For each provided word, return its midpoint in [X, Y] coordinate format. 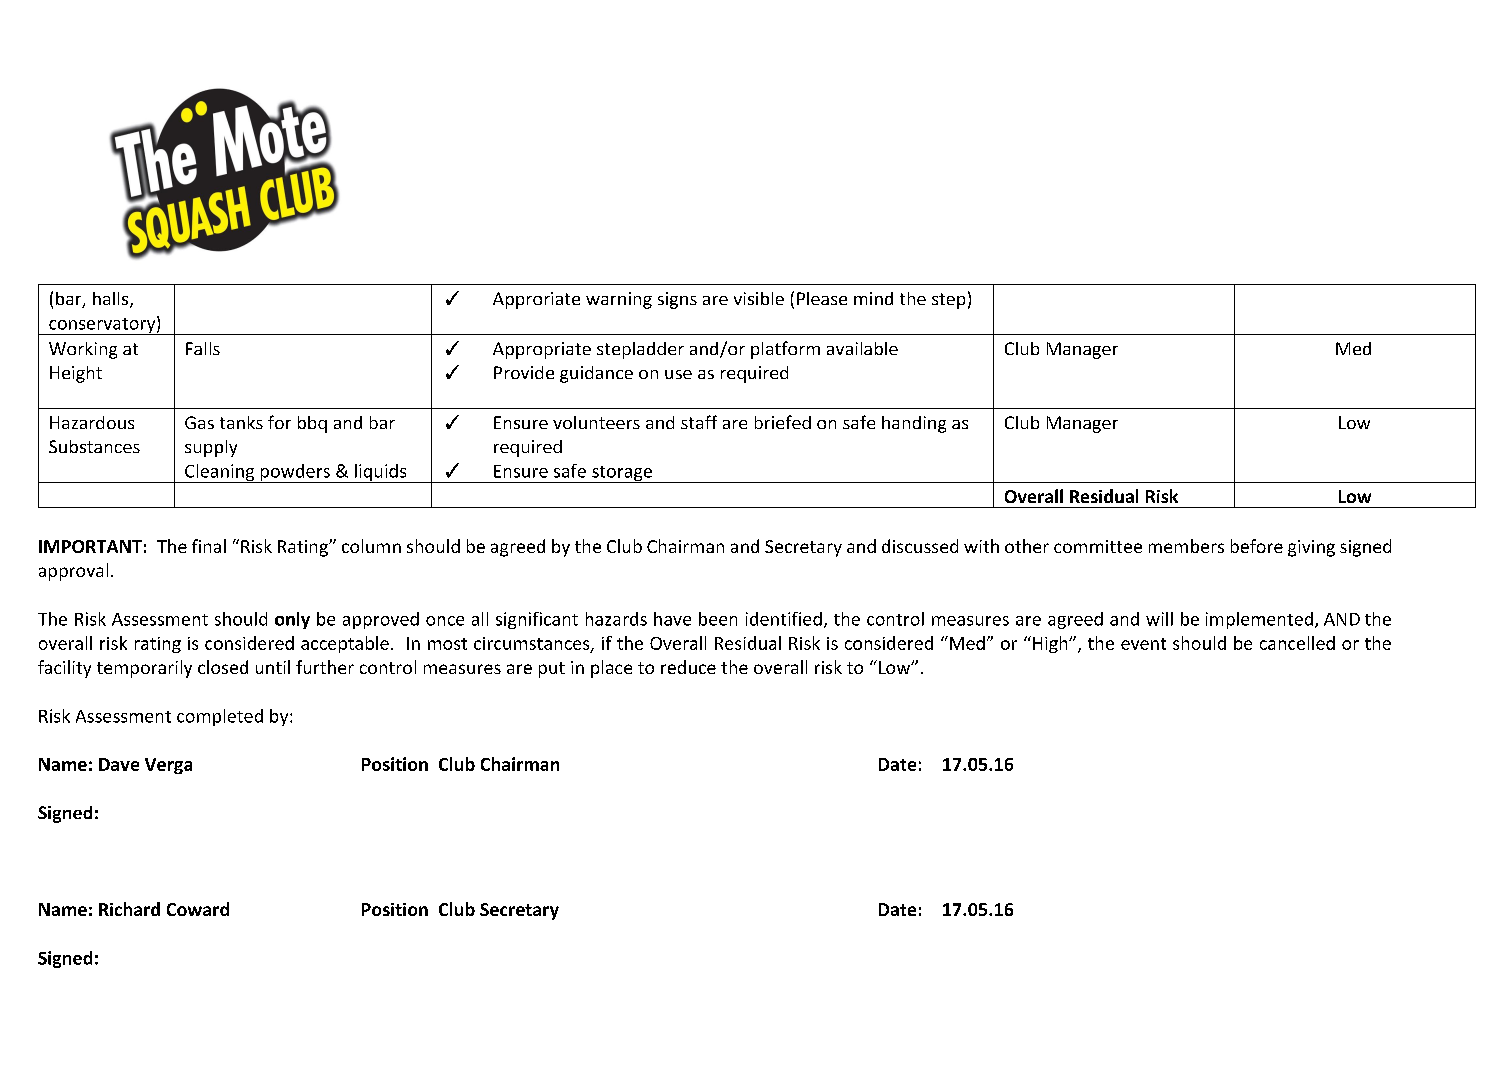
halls [110, 298]
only [292, 620]
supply [211, 448]
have [672, 619]
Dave [119, 764]
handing [914, 424]
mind [873, 298]
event [1143, 644]
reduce [688, 667]
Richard [129, 909]
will [1159, 619]
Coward [198, 909]
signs [677, 300]
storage [622, 474]
